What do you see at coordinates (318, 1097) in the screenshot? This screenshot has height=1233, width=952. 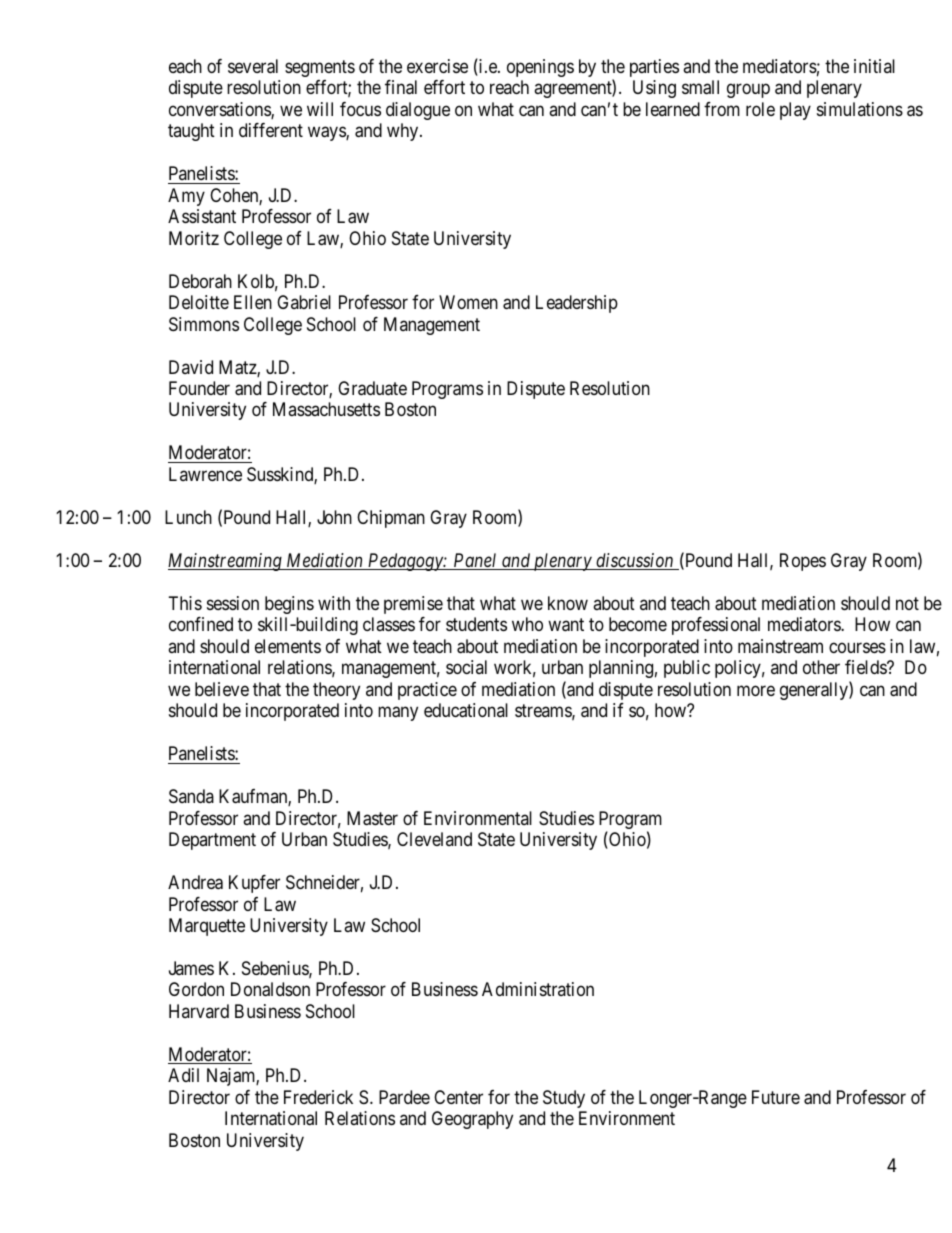 I see `Frederick` at bounding box center [318, 1097].
